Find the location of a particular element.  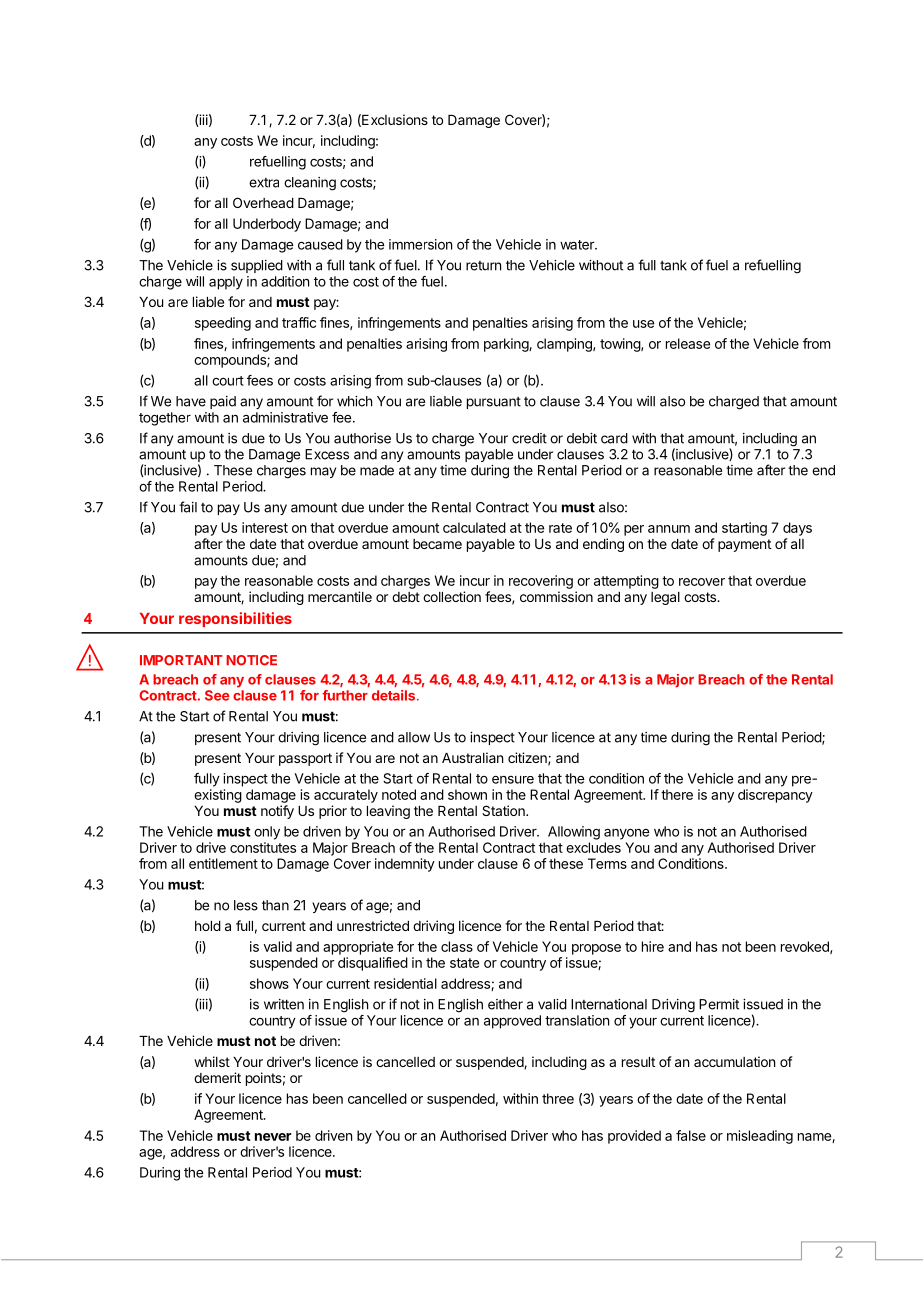

collection is located at coordinates (452, 596).
